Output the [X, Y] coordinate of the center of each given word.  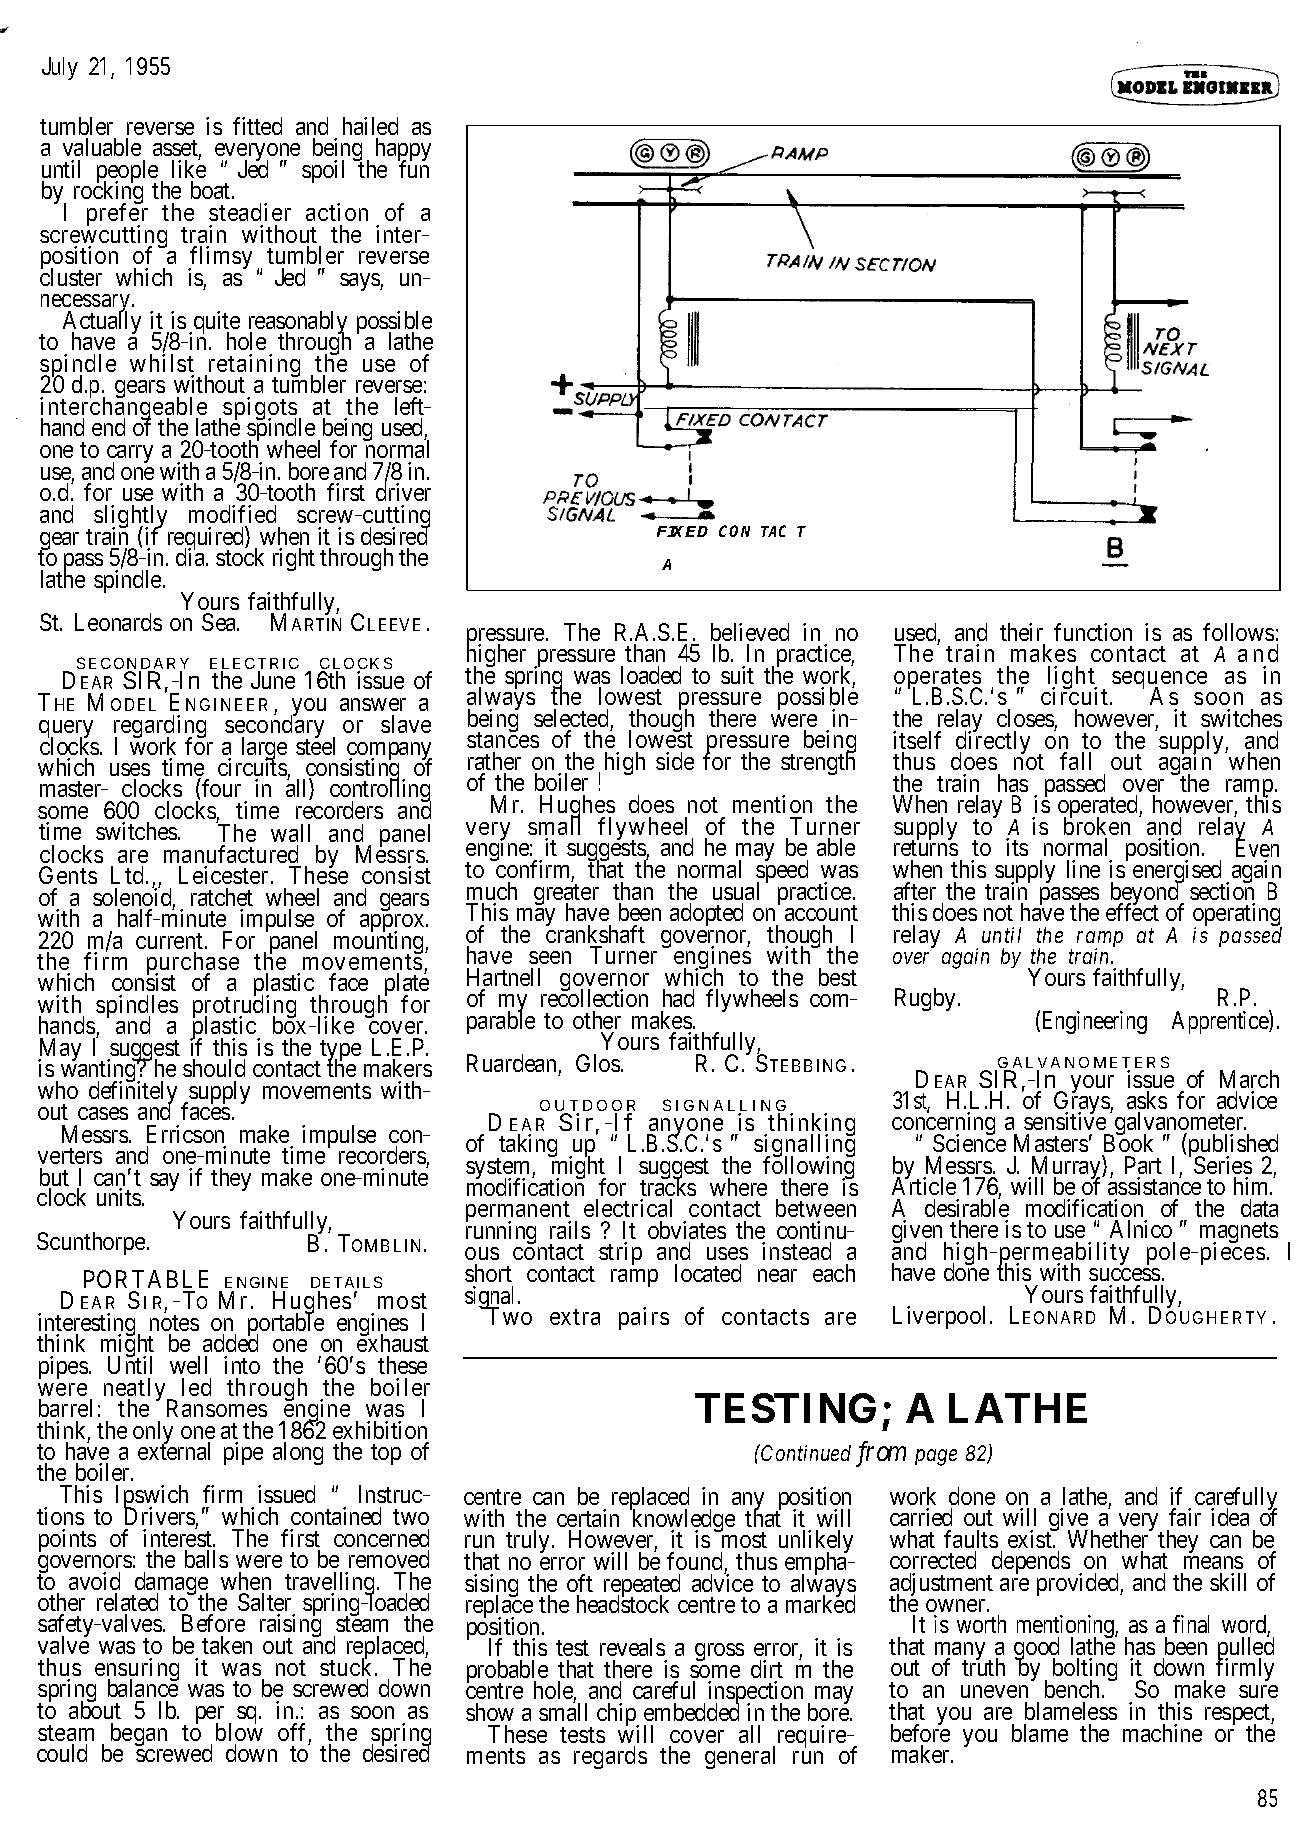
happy [403, 151]
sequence [1159, 681]
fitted [257, 126]
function [1093, 632]
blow [239, 1731]
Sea [220, 622]
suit [737, 675]
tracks [668, 1187]
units [120, 1197]
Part [1143, 1167]
